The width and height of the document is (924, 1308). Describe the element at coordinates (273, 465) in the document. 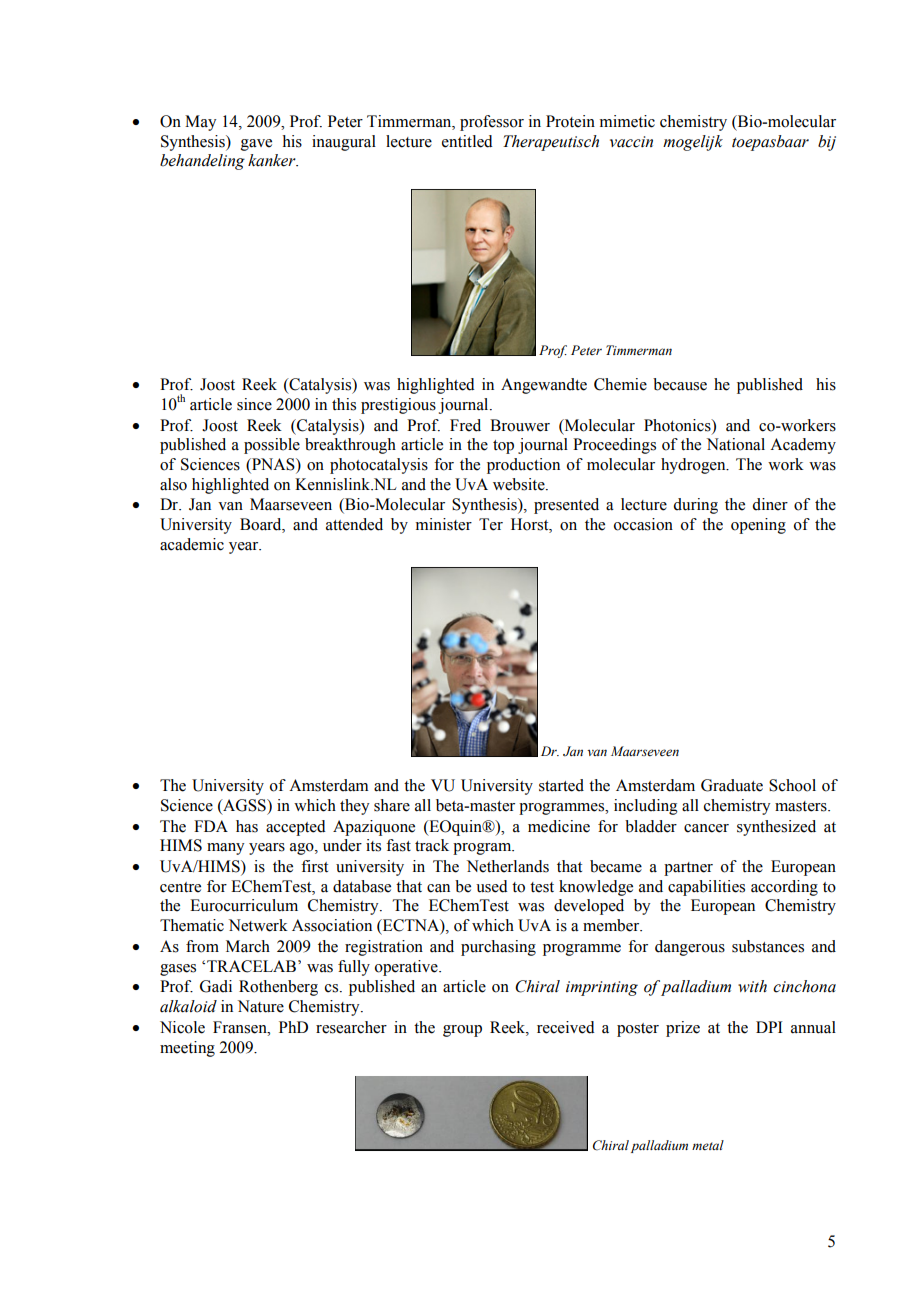

I see `PNAS` at that location.
